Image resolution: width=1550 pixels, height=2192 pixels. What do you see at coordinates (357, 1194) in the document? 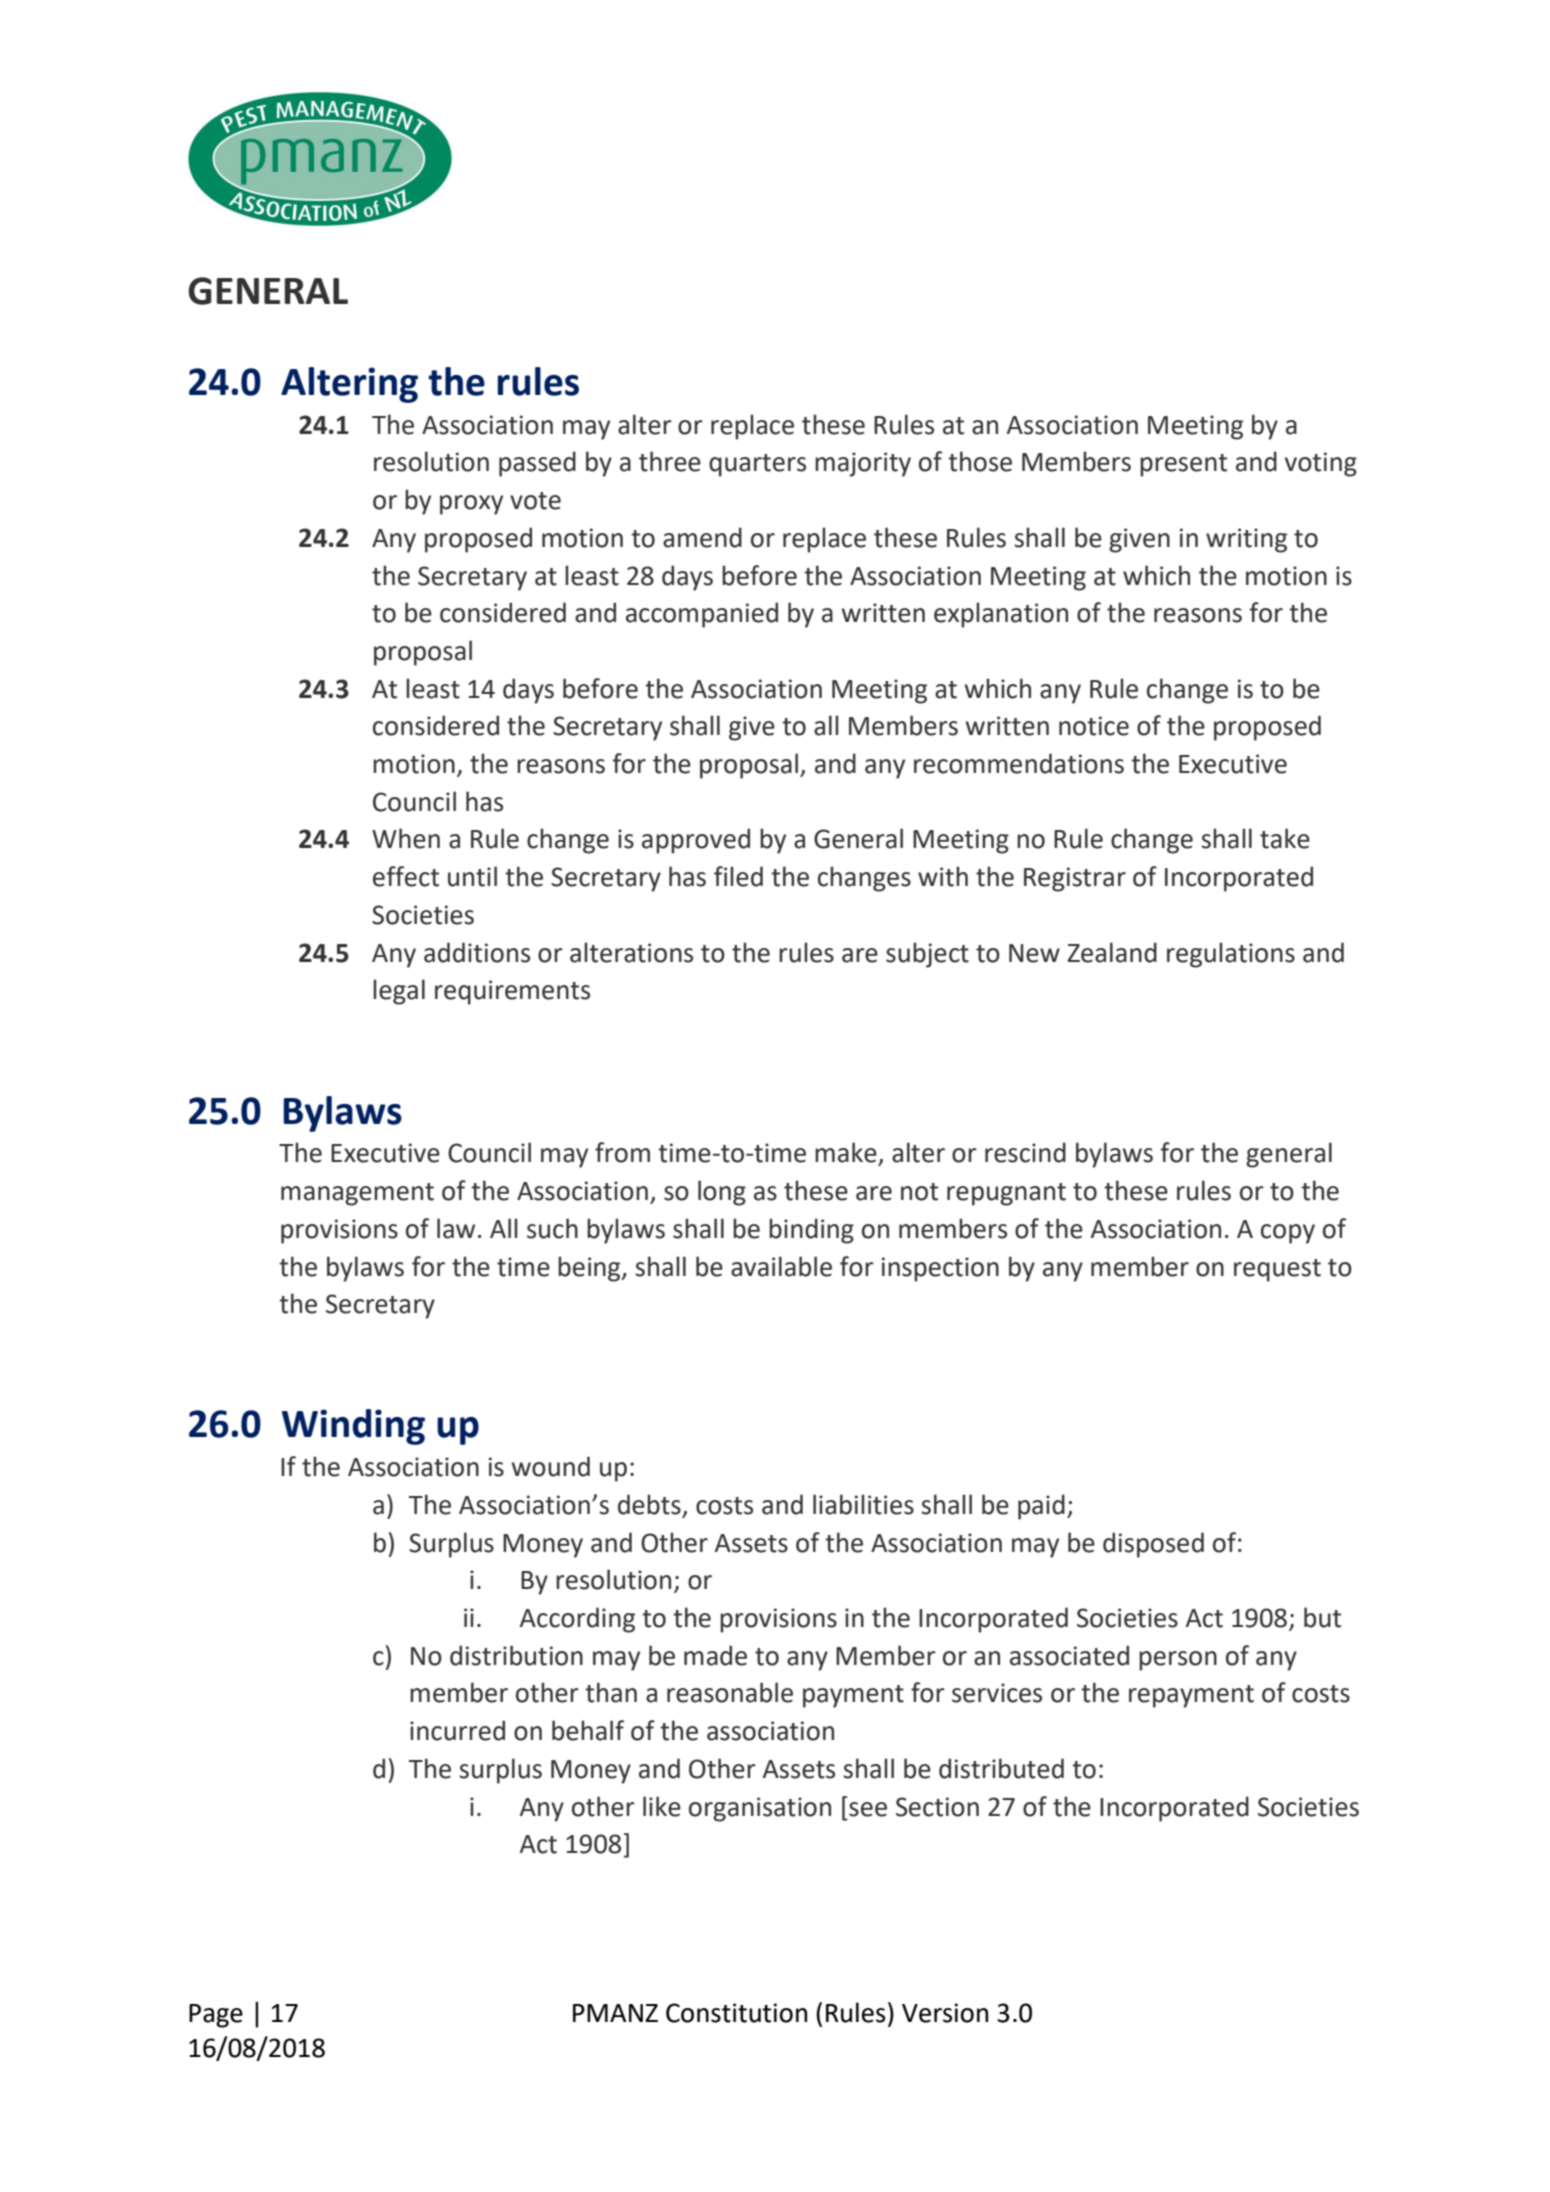
I see `management` at bounding box center [357, 1194].
